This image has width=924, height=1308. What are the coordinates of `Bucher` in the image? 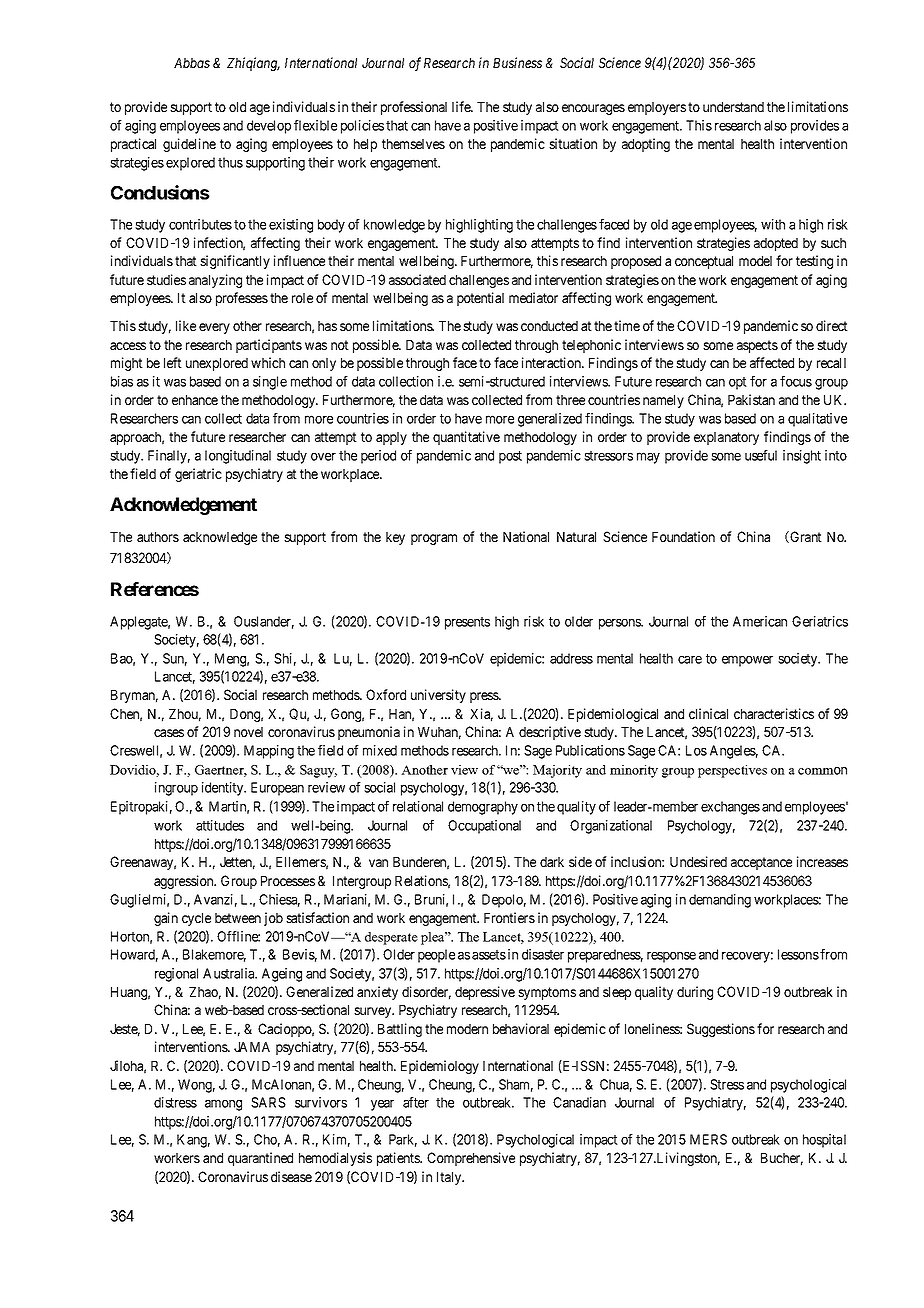 It's located at (782, 1159).
